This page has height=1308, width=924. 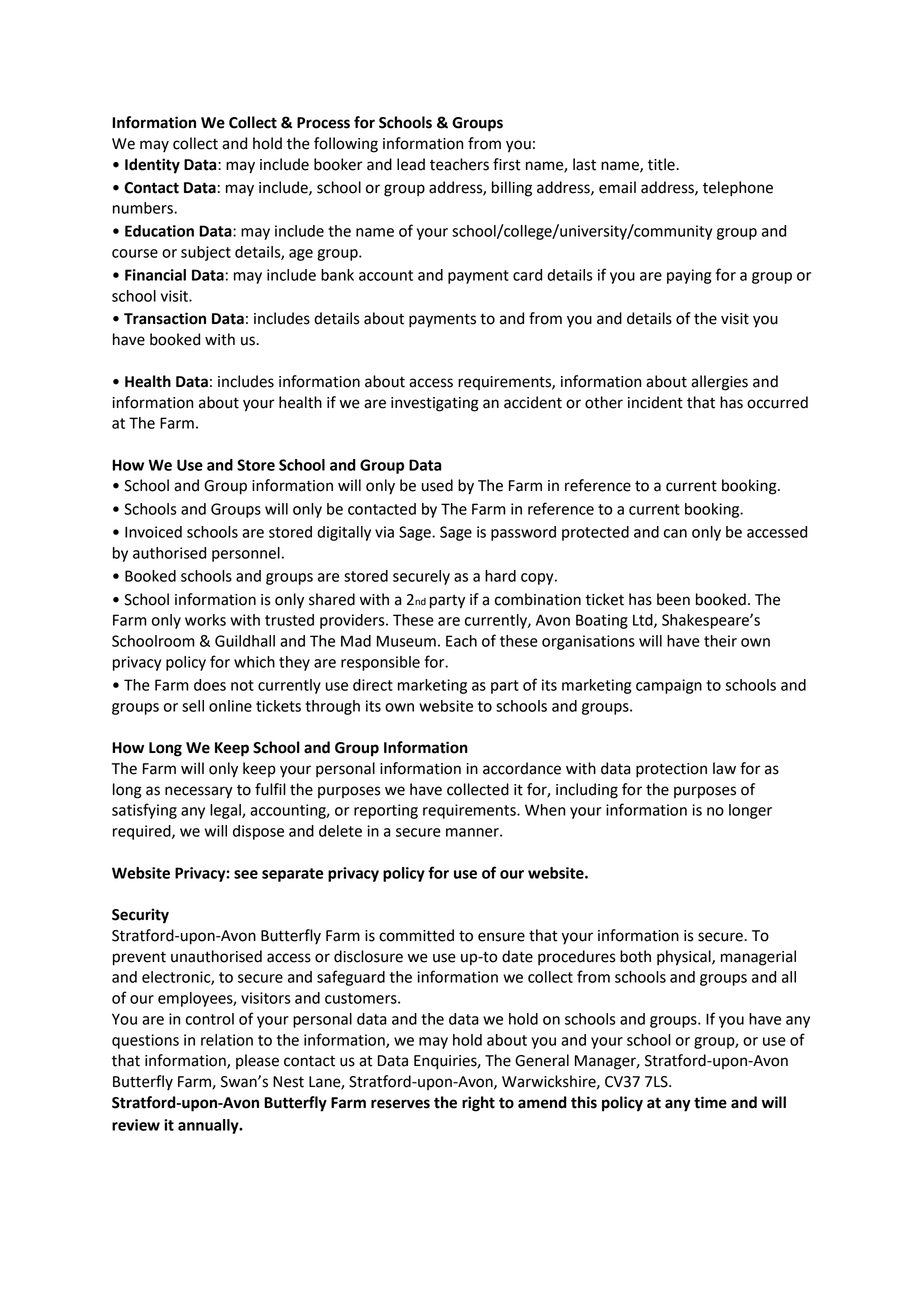 What do you see at coordinates (416, 935) in the page?
I see `committed` at bounding box center [416, 935].
